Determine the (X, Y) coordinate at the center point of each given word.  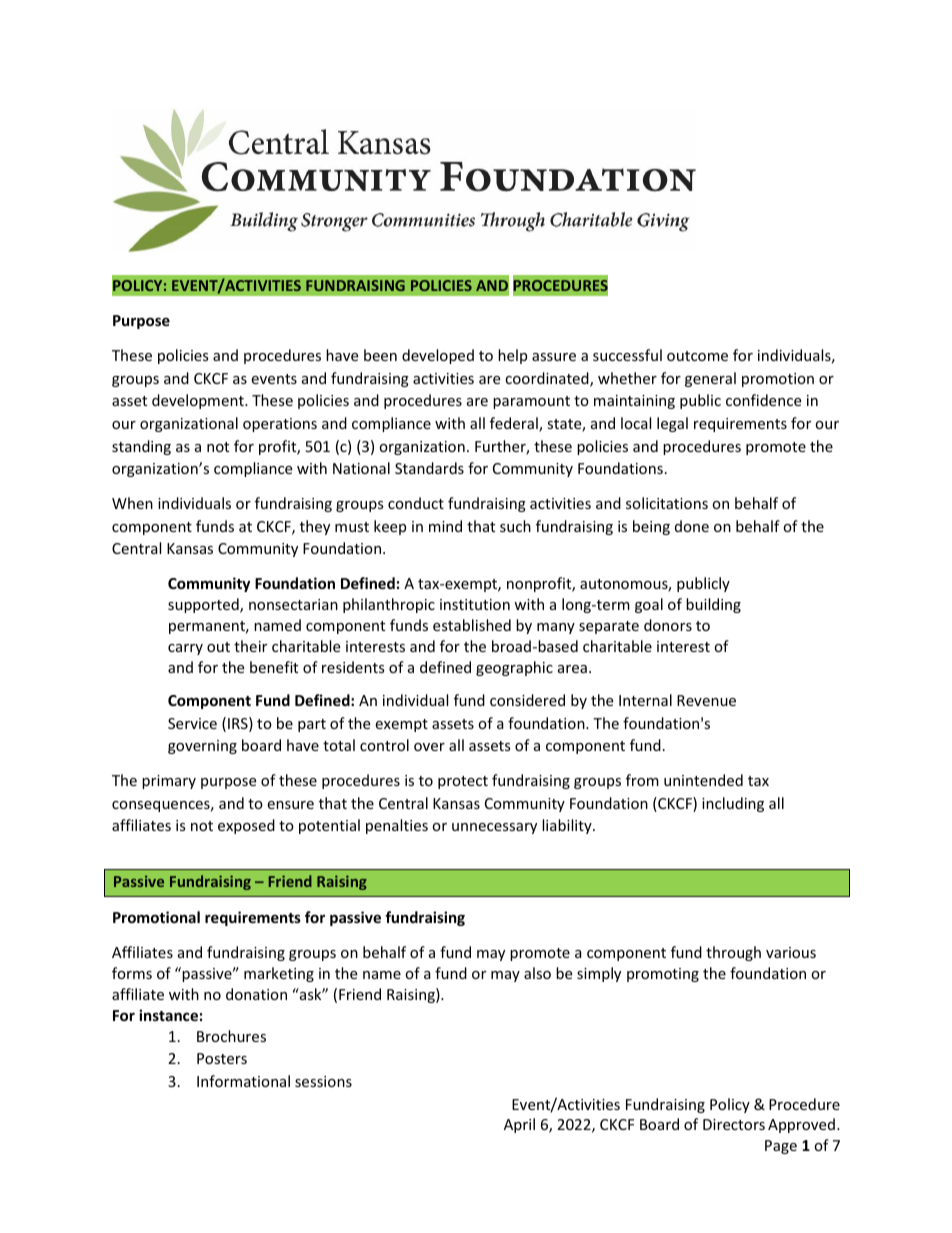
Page (781, 1147)
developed (438, 356)
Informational (243, 1081)
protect (463, 782)
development (199, 401)
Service (192, 723)
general (710, 379)
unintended (703, 780)
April (519, 1125)
